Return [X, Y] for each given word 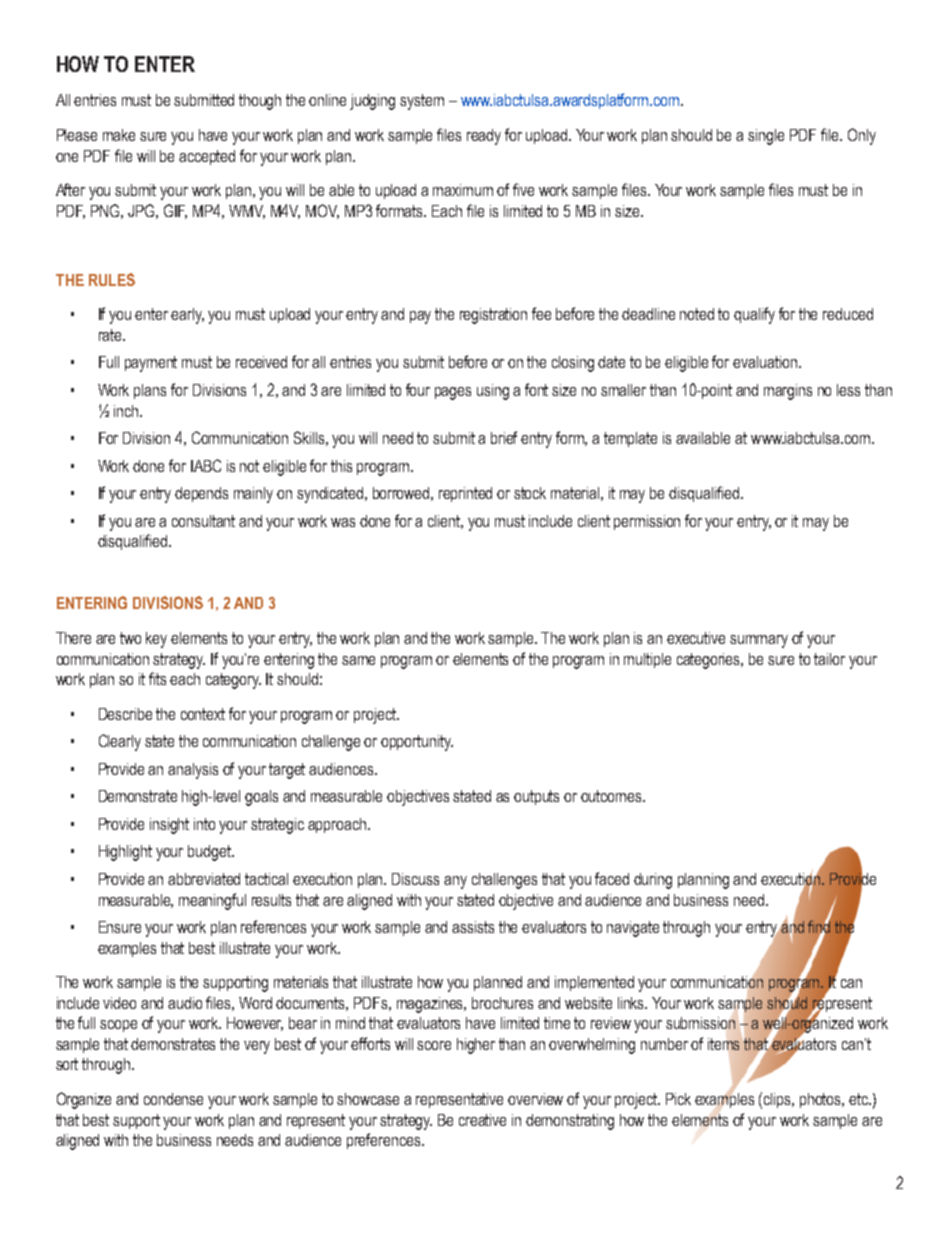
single [766, 137]
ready [484, 137]
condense [173, 1099]
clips [779, 1100]
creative [482, 1120]
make [119, 135]
